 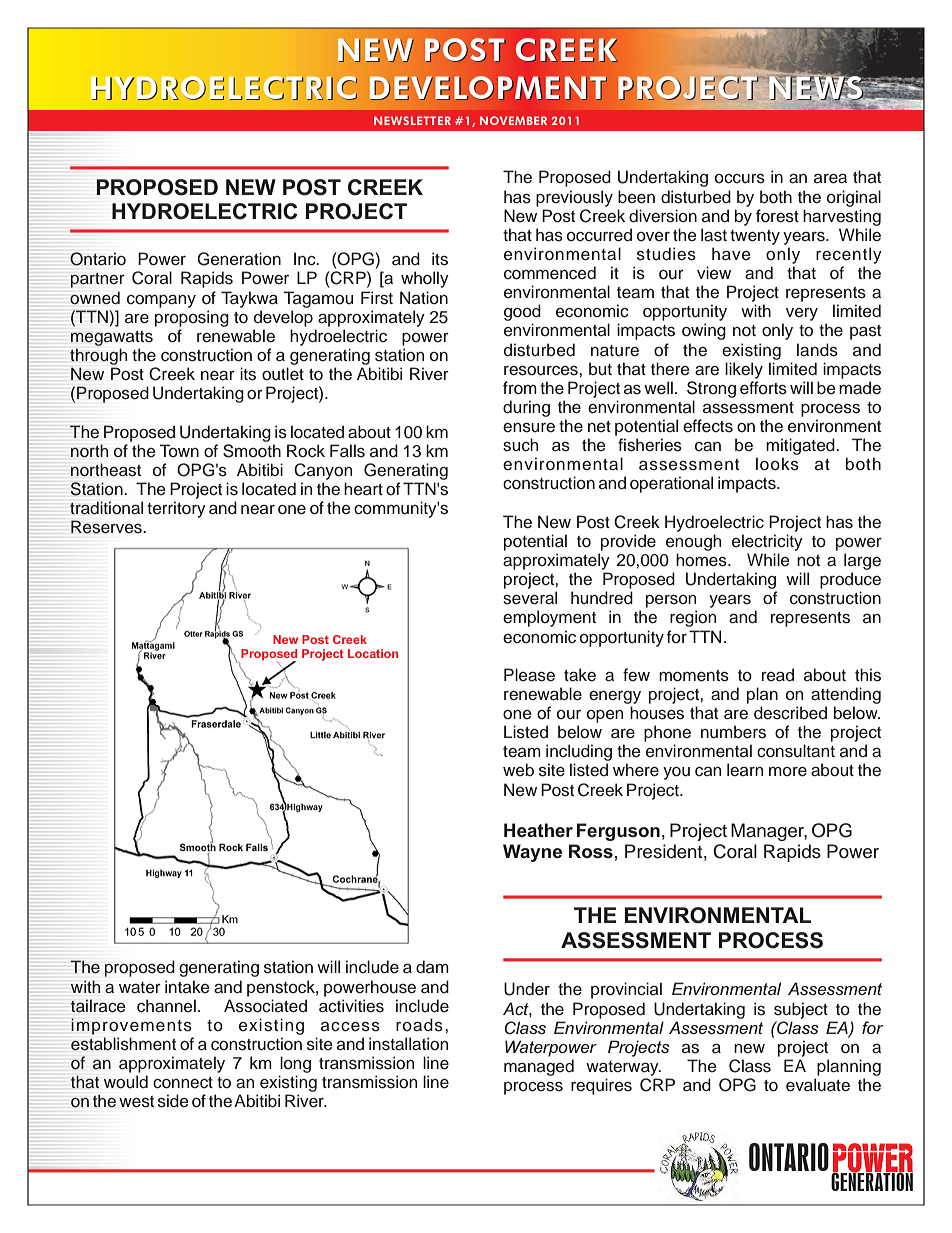 I want to click on partner, so click(x=98, y=280).
